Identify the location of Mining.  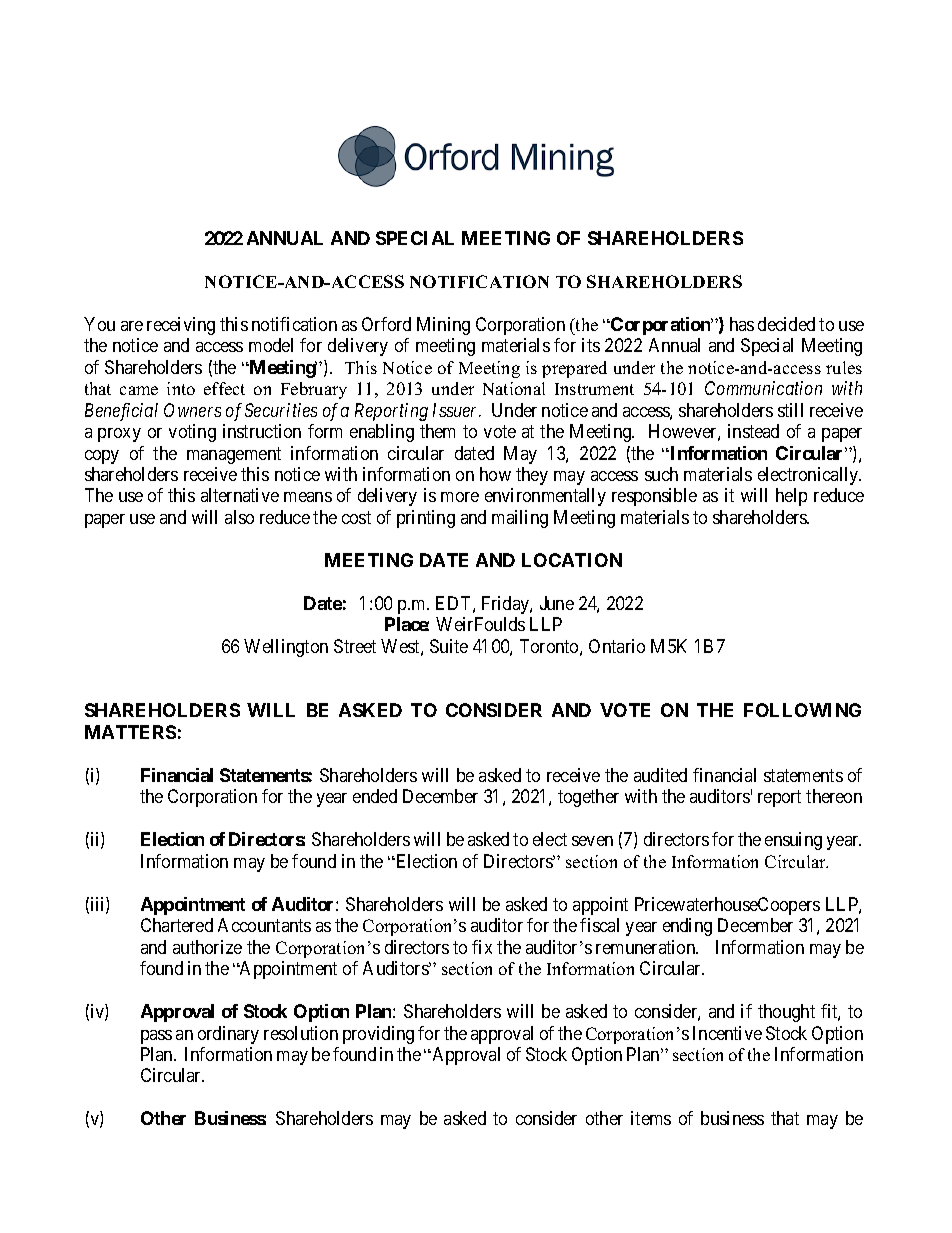
(443, 326).
